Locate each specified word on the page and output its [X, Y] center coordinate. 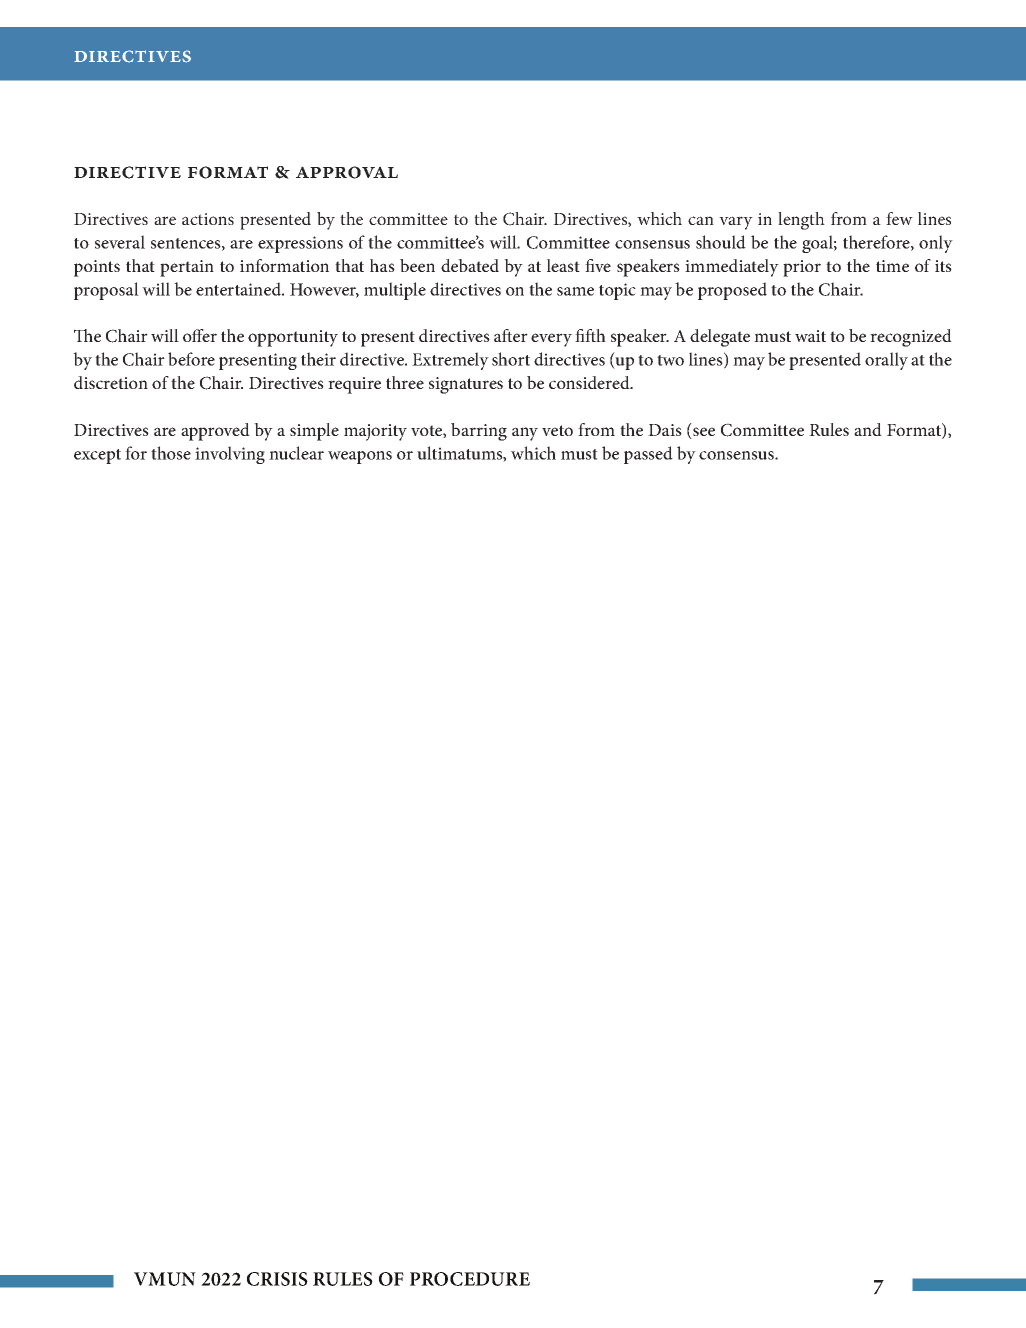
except [97, 456]
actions [208, 219]
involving [230, 455]
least [563, 265]
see [703, 433]
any [525, 434]
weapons [360, 457]
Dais [665, 430]
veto [557, 430]
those [171, 453]
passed [648, 455]
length [801, 221]
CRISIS [277, 1279]
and [868, 429]
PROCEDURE [470, 1279]
